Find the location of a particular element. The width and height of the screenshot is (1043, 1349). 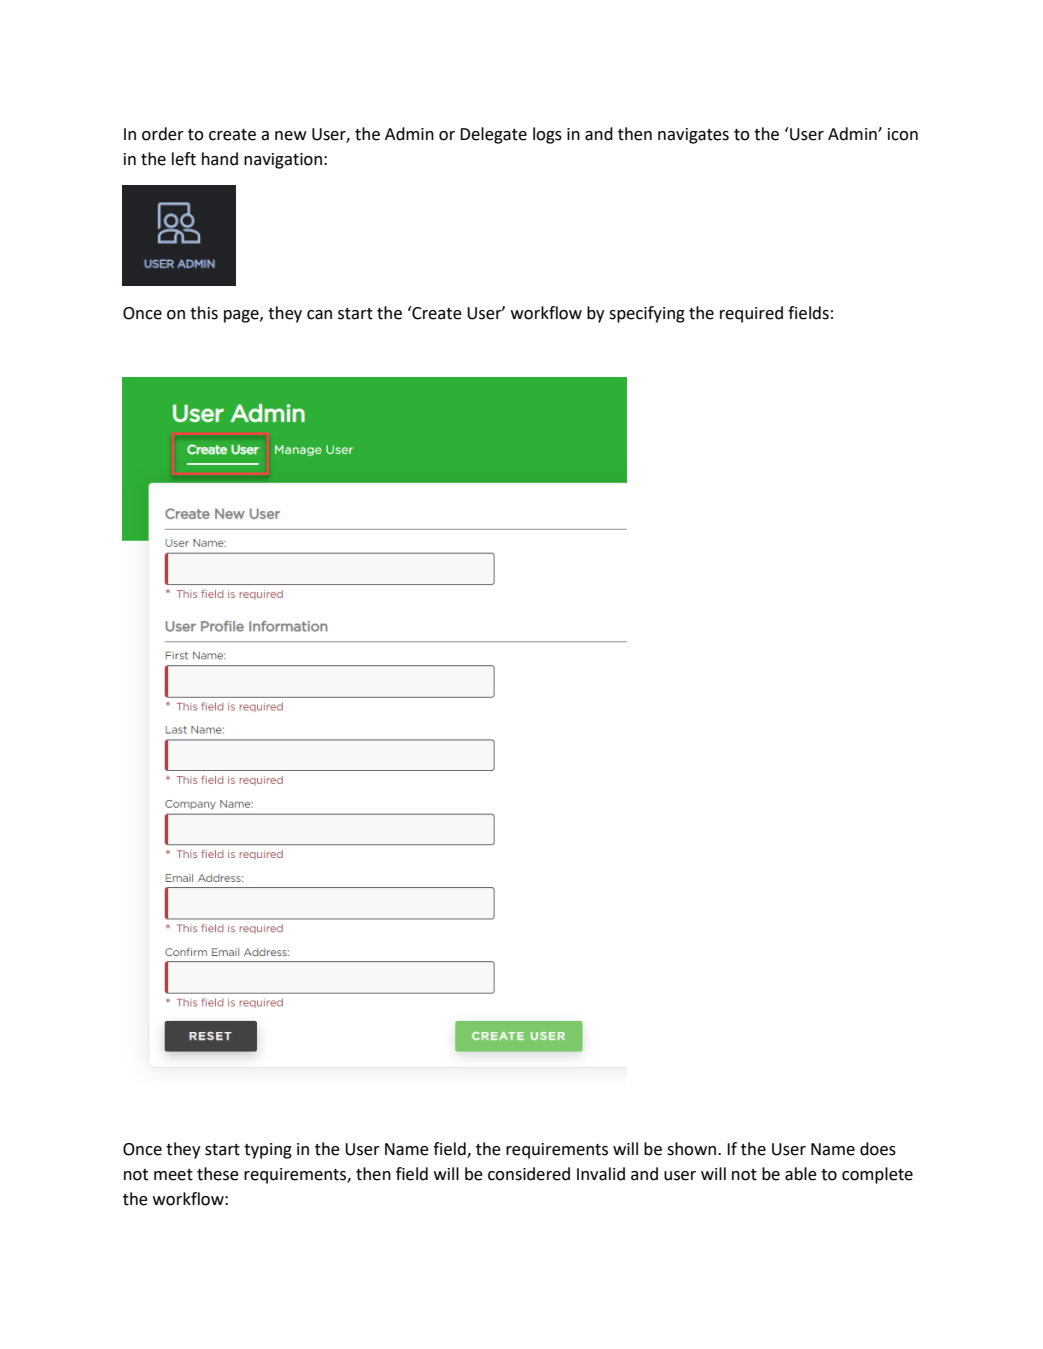

can is located at coordinates (319, 315).
